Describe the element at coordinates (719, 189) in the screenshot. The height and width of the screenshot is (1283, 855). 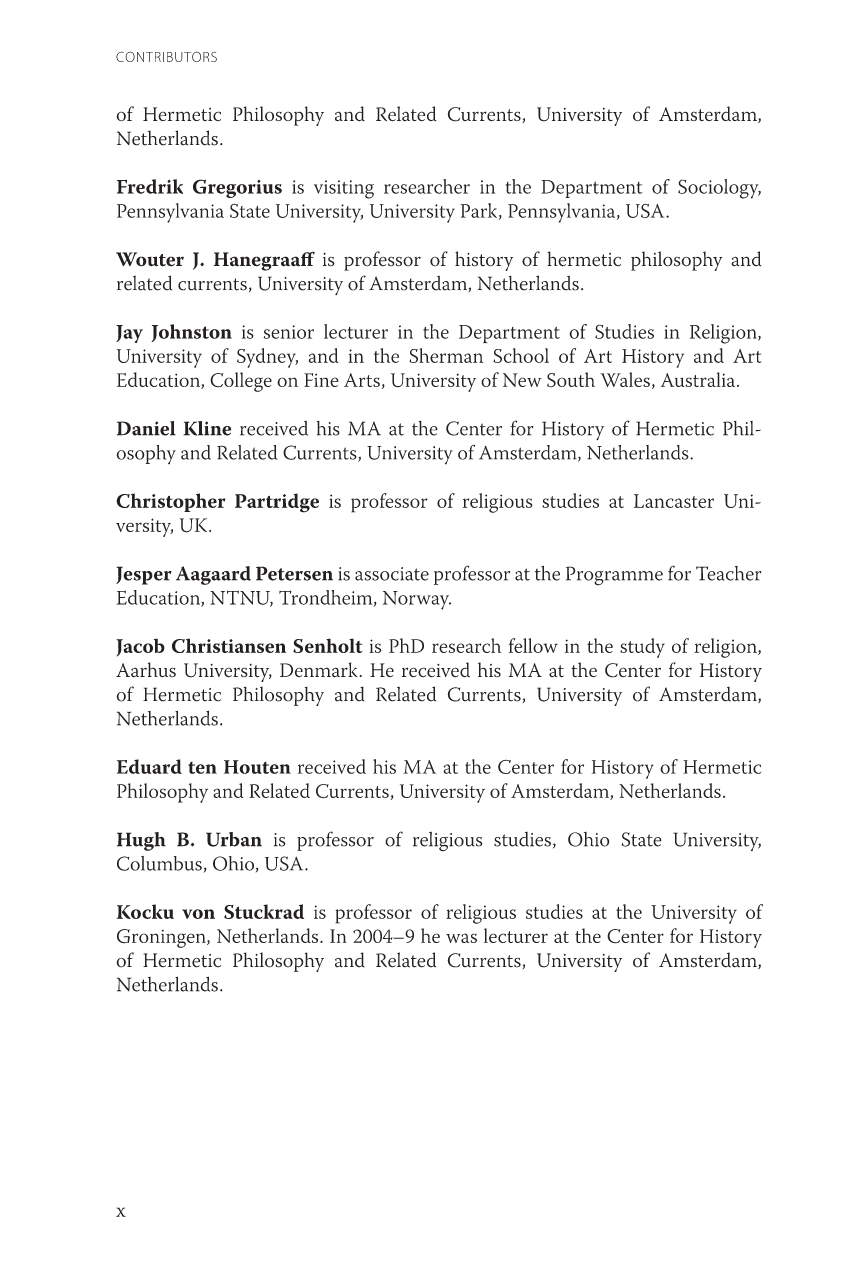
I see `Sociology` at that location.
